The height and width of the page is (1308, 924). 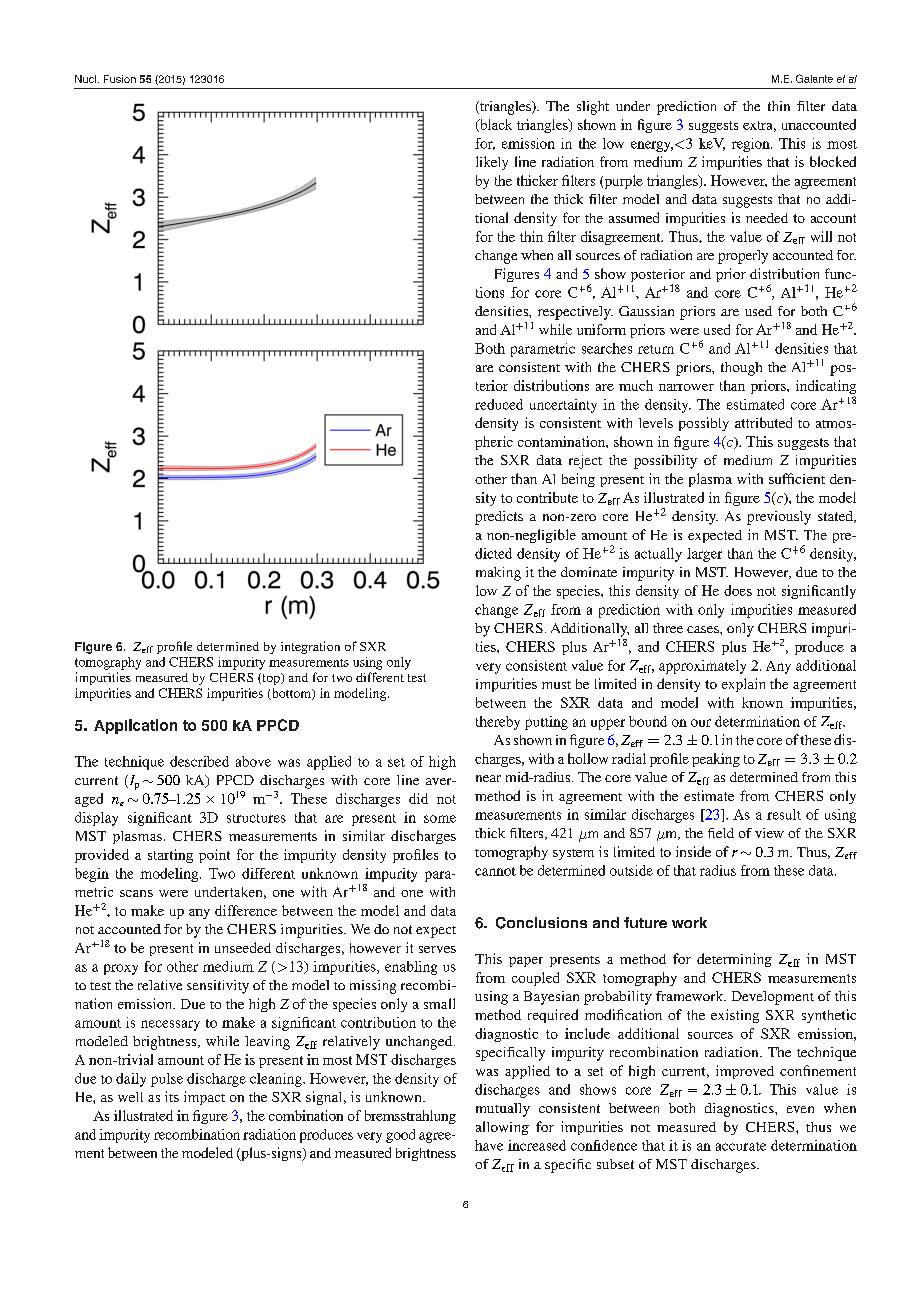 What do you see at coordinates (310, 647) in the page?
I see `integration` at bounding box center [310, 647].
